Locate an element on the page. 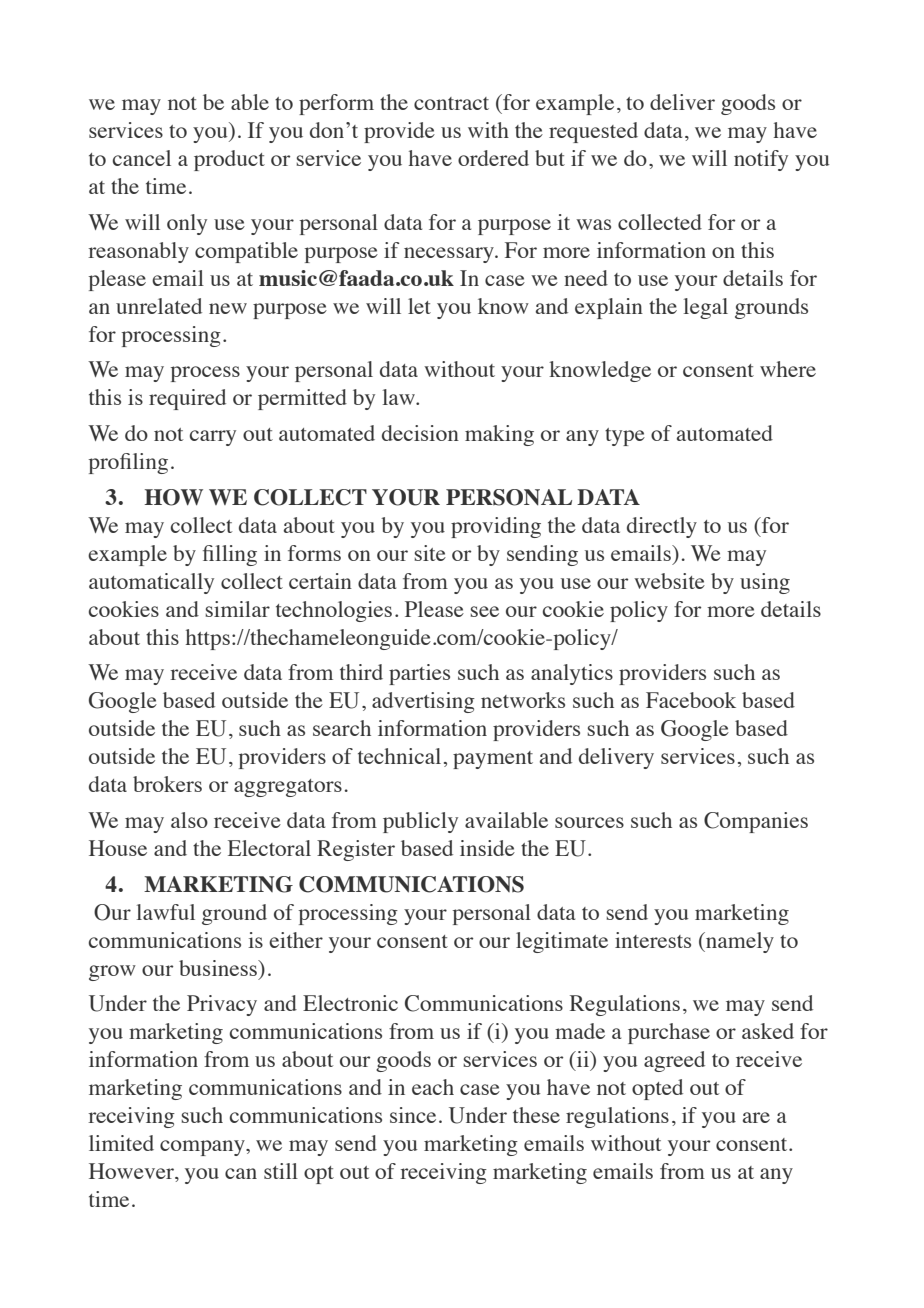 This page has height=1308, width=924. contract is located at coordinates (451, 103).
